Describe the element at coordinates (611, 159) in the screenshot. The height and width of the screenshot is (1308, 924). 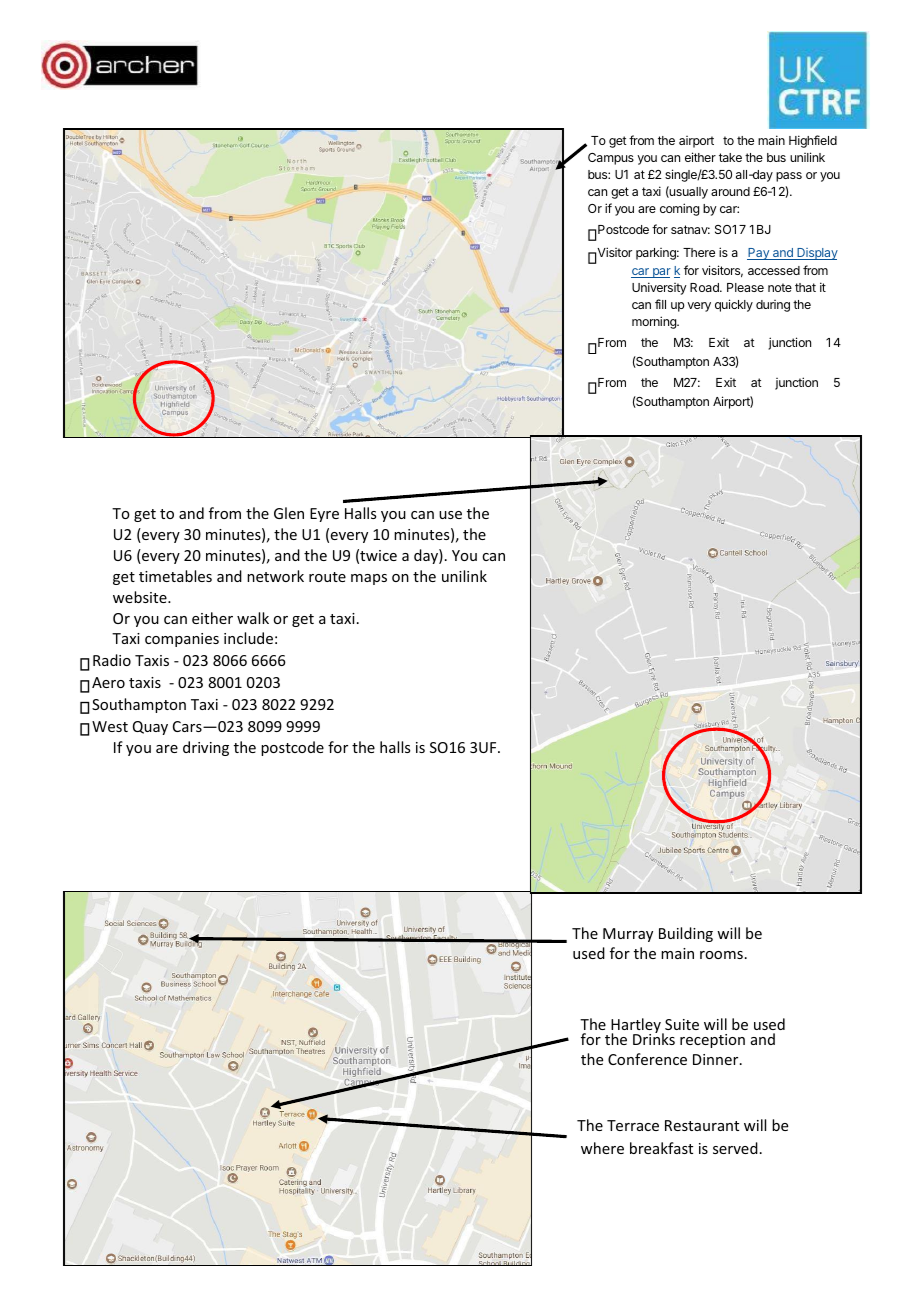
I see `Campus` at that location.
